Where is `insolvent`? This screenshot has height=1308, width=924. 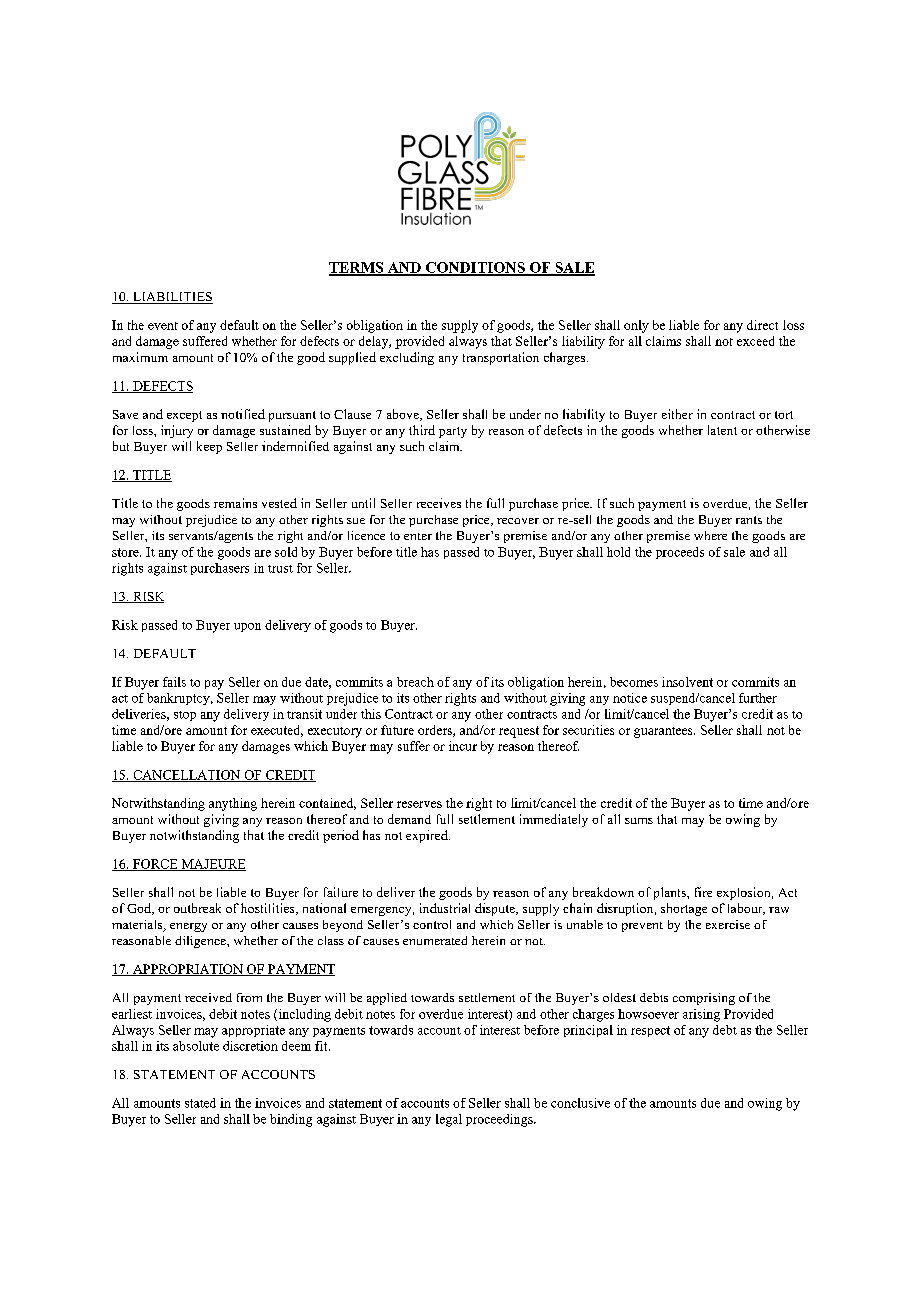
insolvent is located at coordinates (687, 682).
